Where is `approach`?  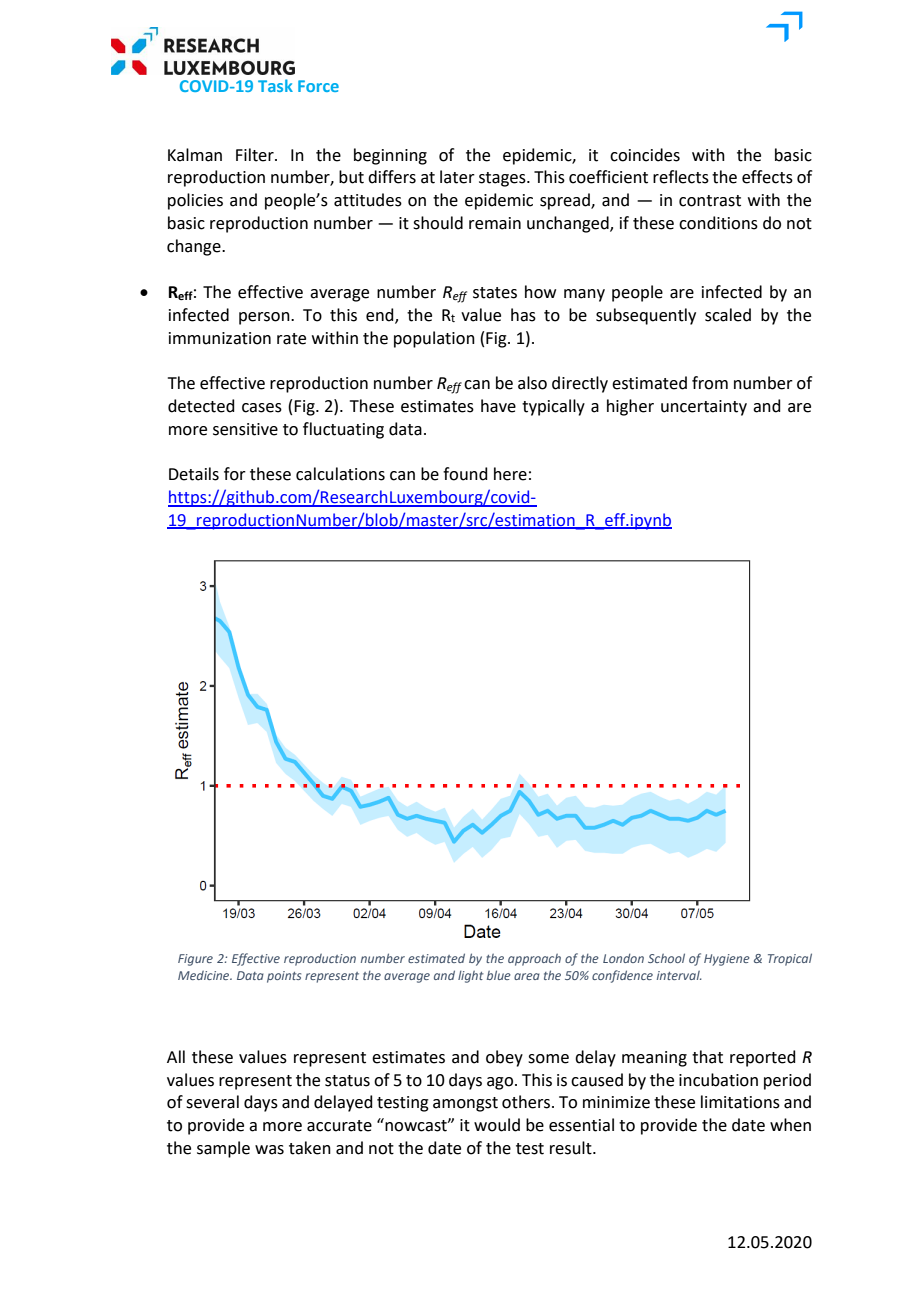
approach is located at coordinates (534, 960).
